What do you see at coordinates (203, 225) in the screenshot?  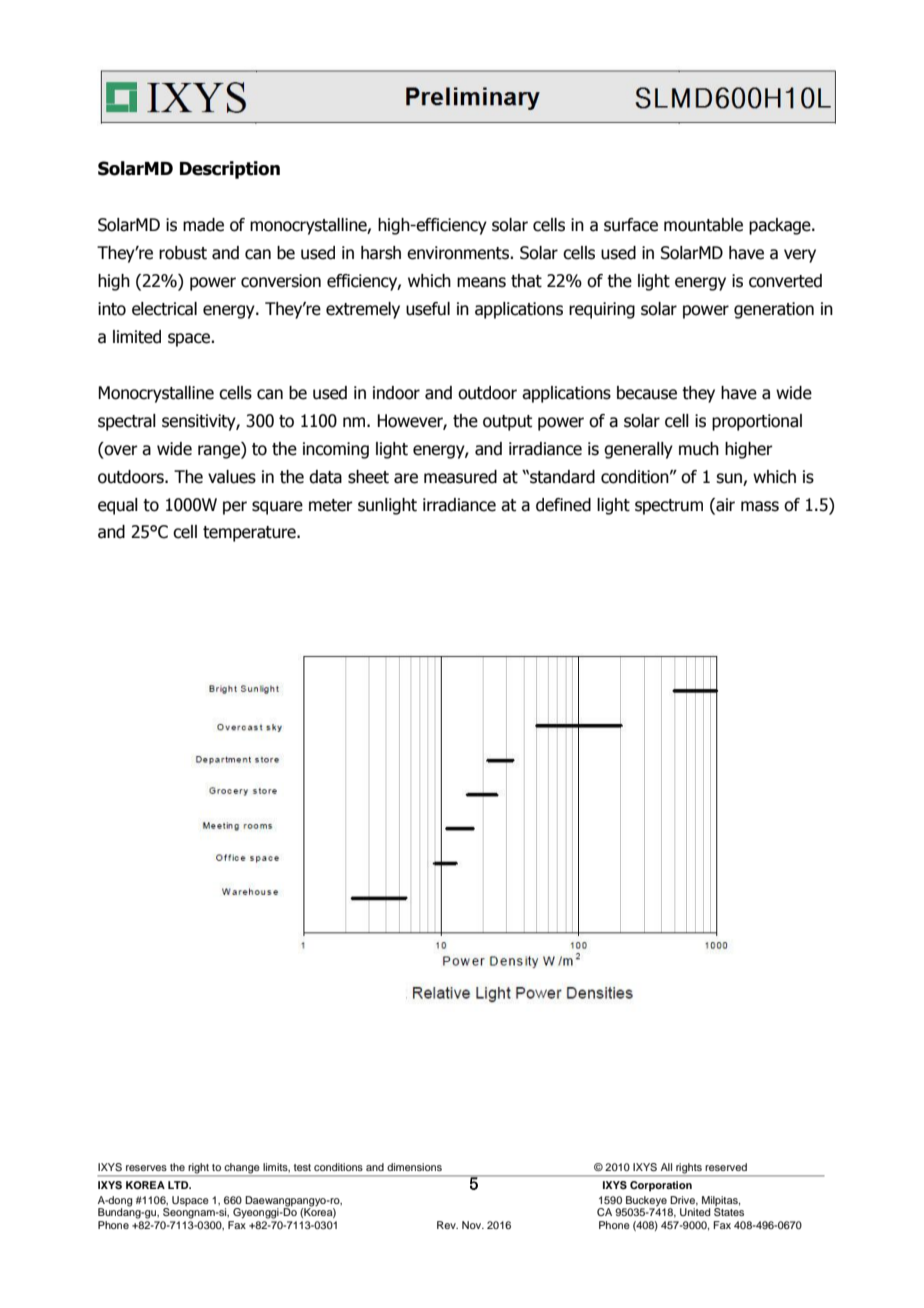 I see `made` at bounding box center [203, 225].
